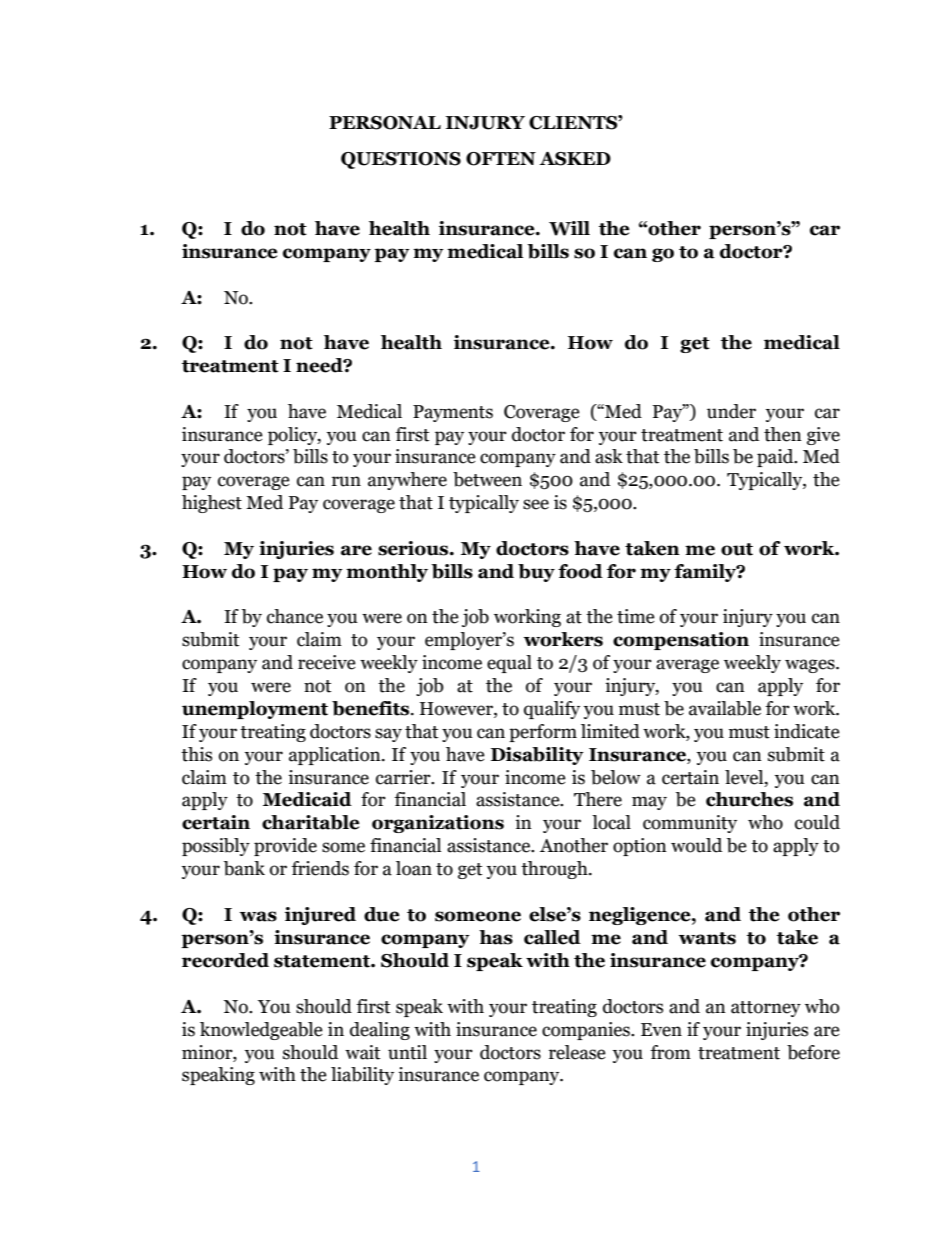 The image size is (952, 1233). I want to click on OFTEN, so click(501, 159).
